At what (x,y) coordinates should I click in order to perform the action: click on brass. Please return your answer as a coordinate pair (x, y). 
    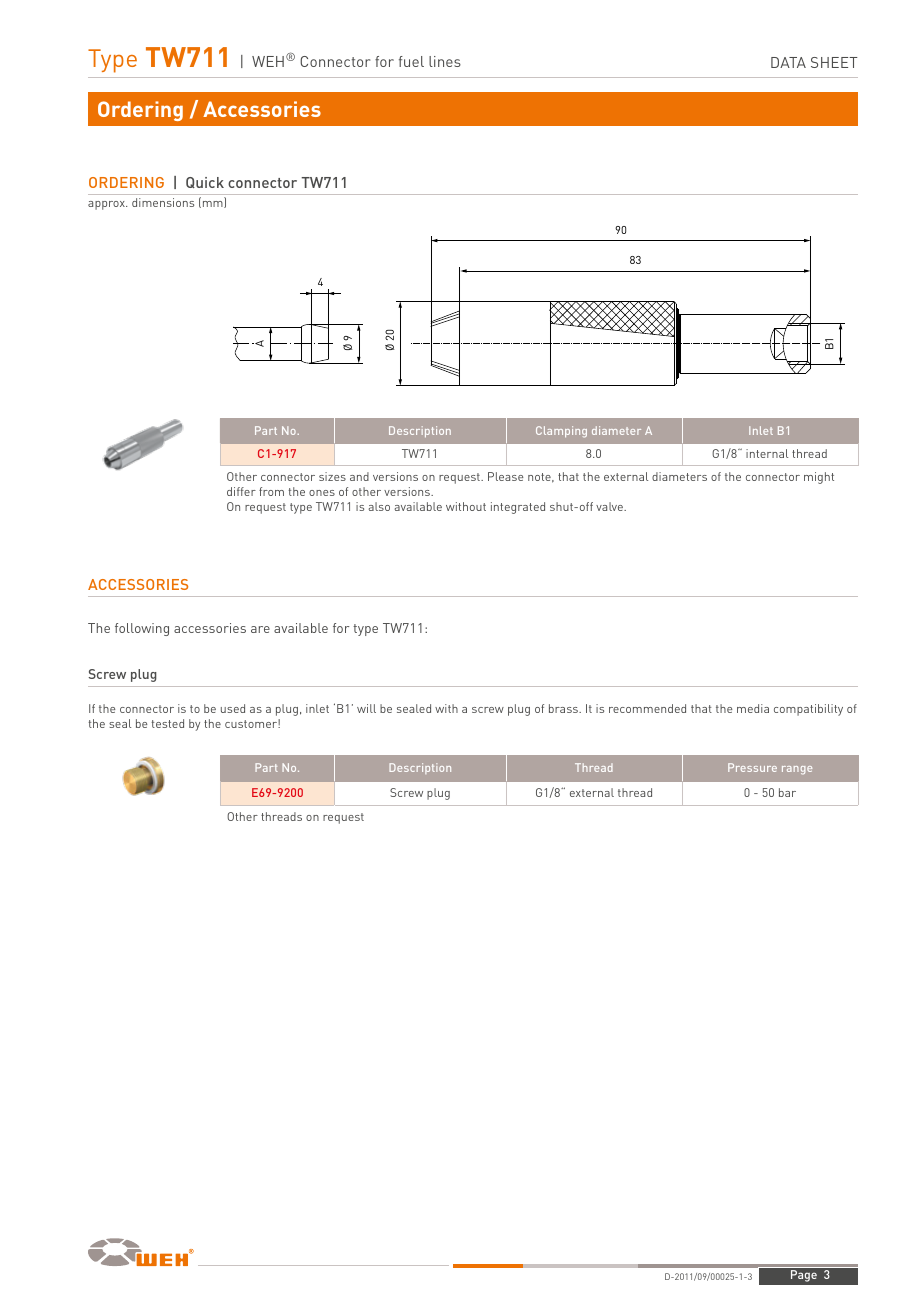
    Looking at the image, I should click on (564, 708).
